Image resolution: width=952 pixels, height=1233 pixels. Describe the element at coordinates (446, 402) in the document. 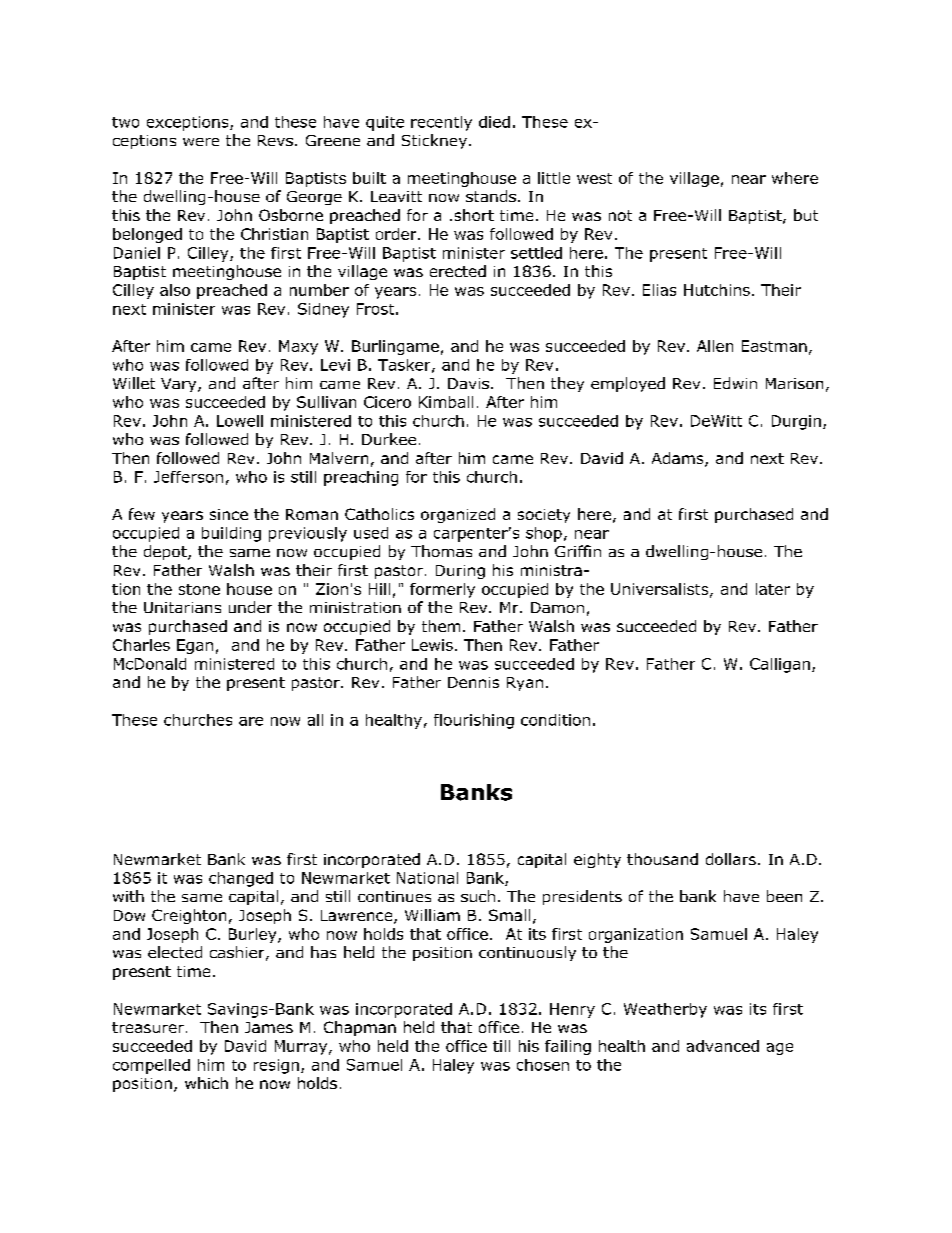

I see `Kimball` at that location.
